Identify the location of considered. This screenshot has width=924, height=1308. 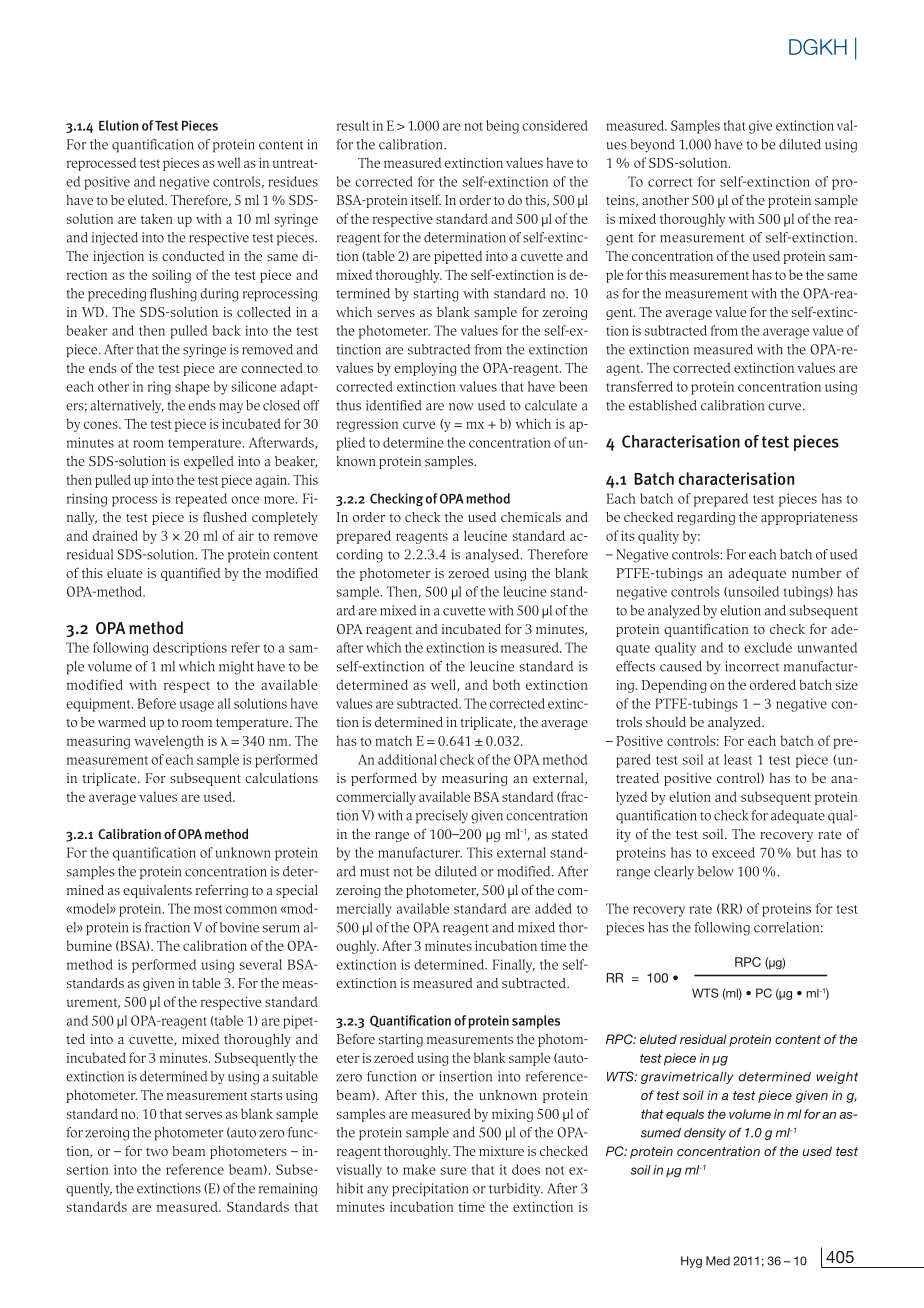
(555, 125).
